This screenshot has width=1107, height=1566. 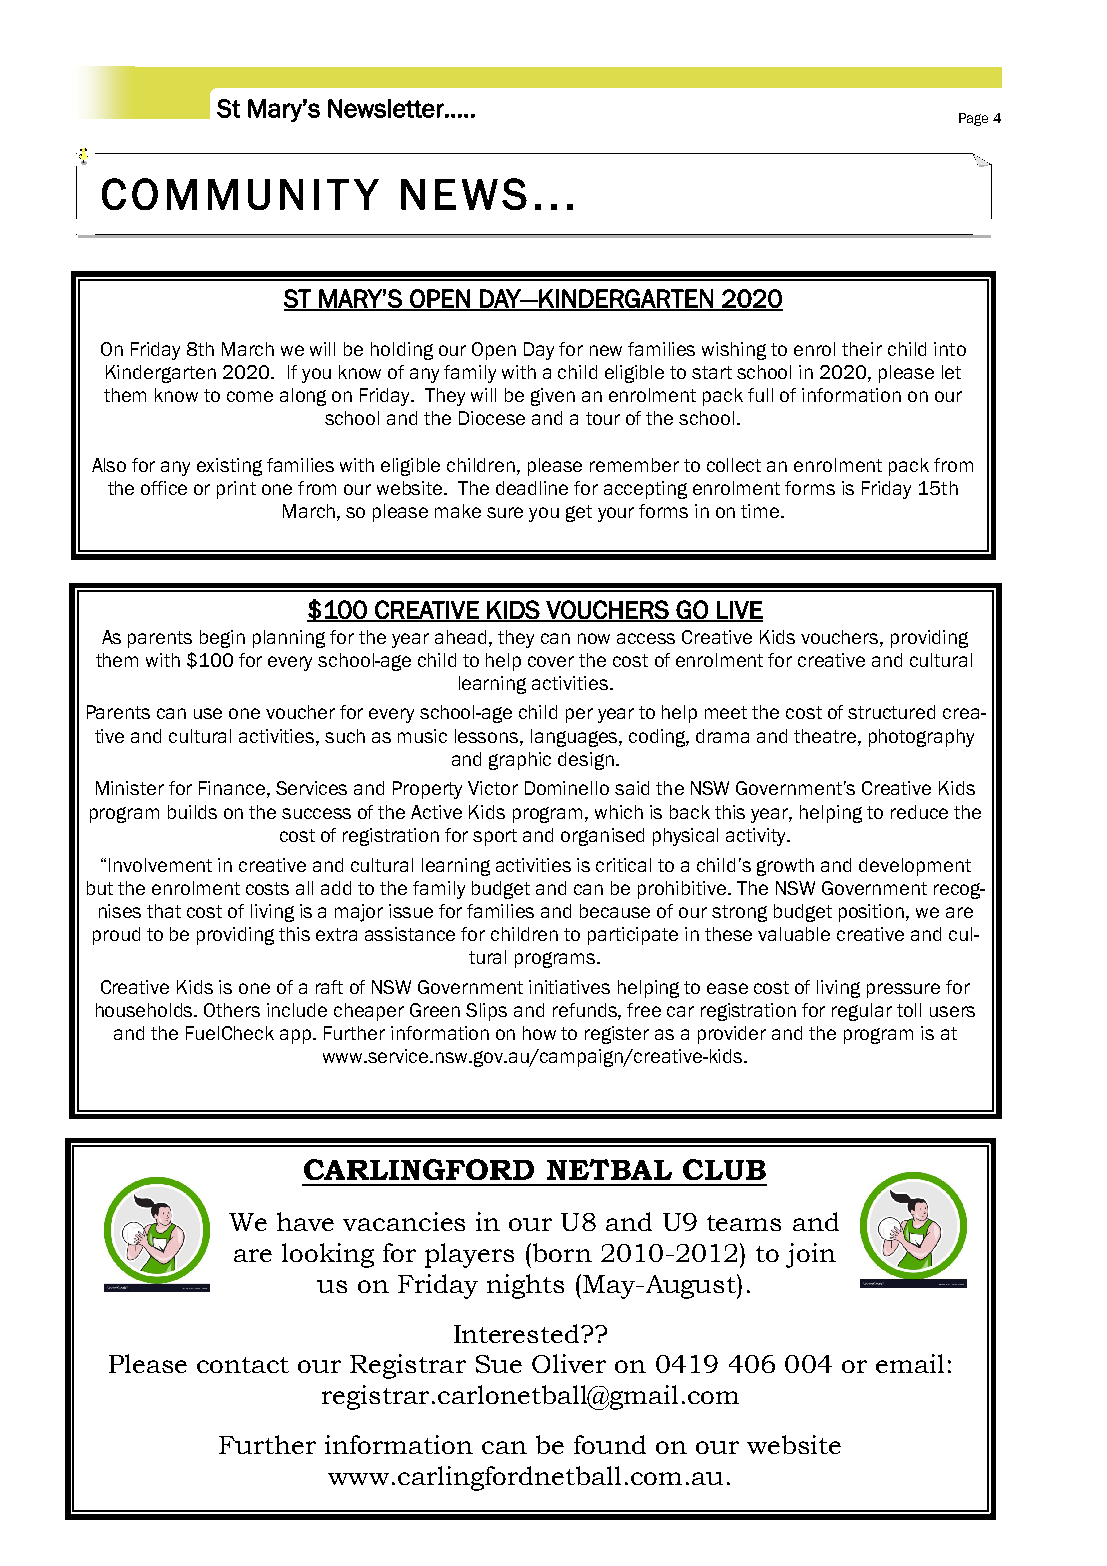 I want to click on Page, so click(x=973, y=119).
